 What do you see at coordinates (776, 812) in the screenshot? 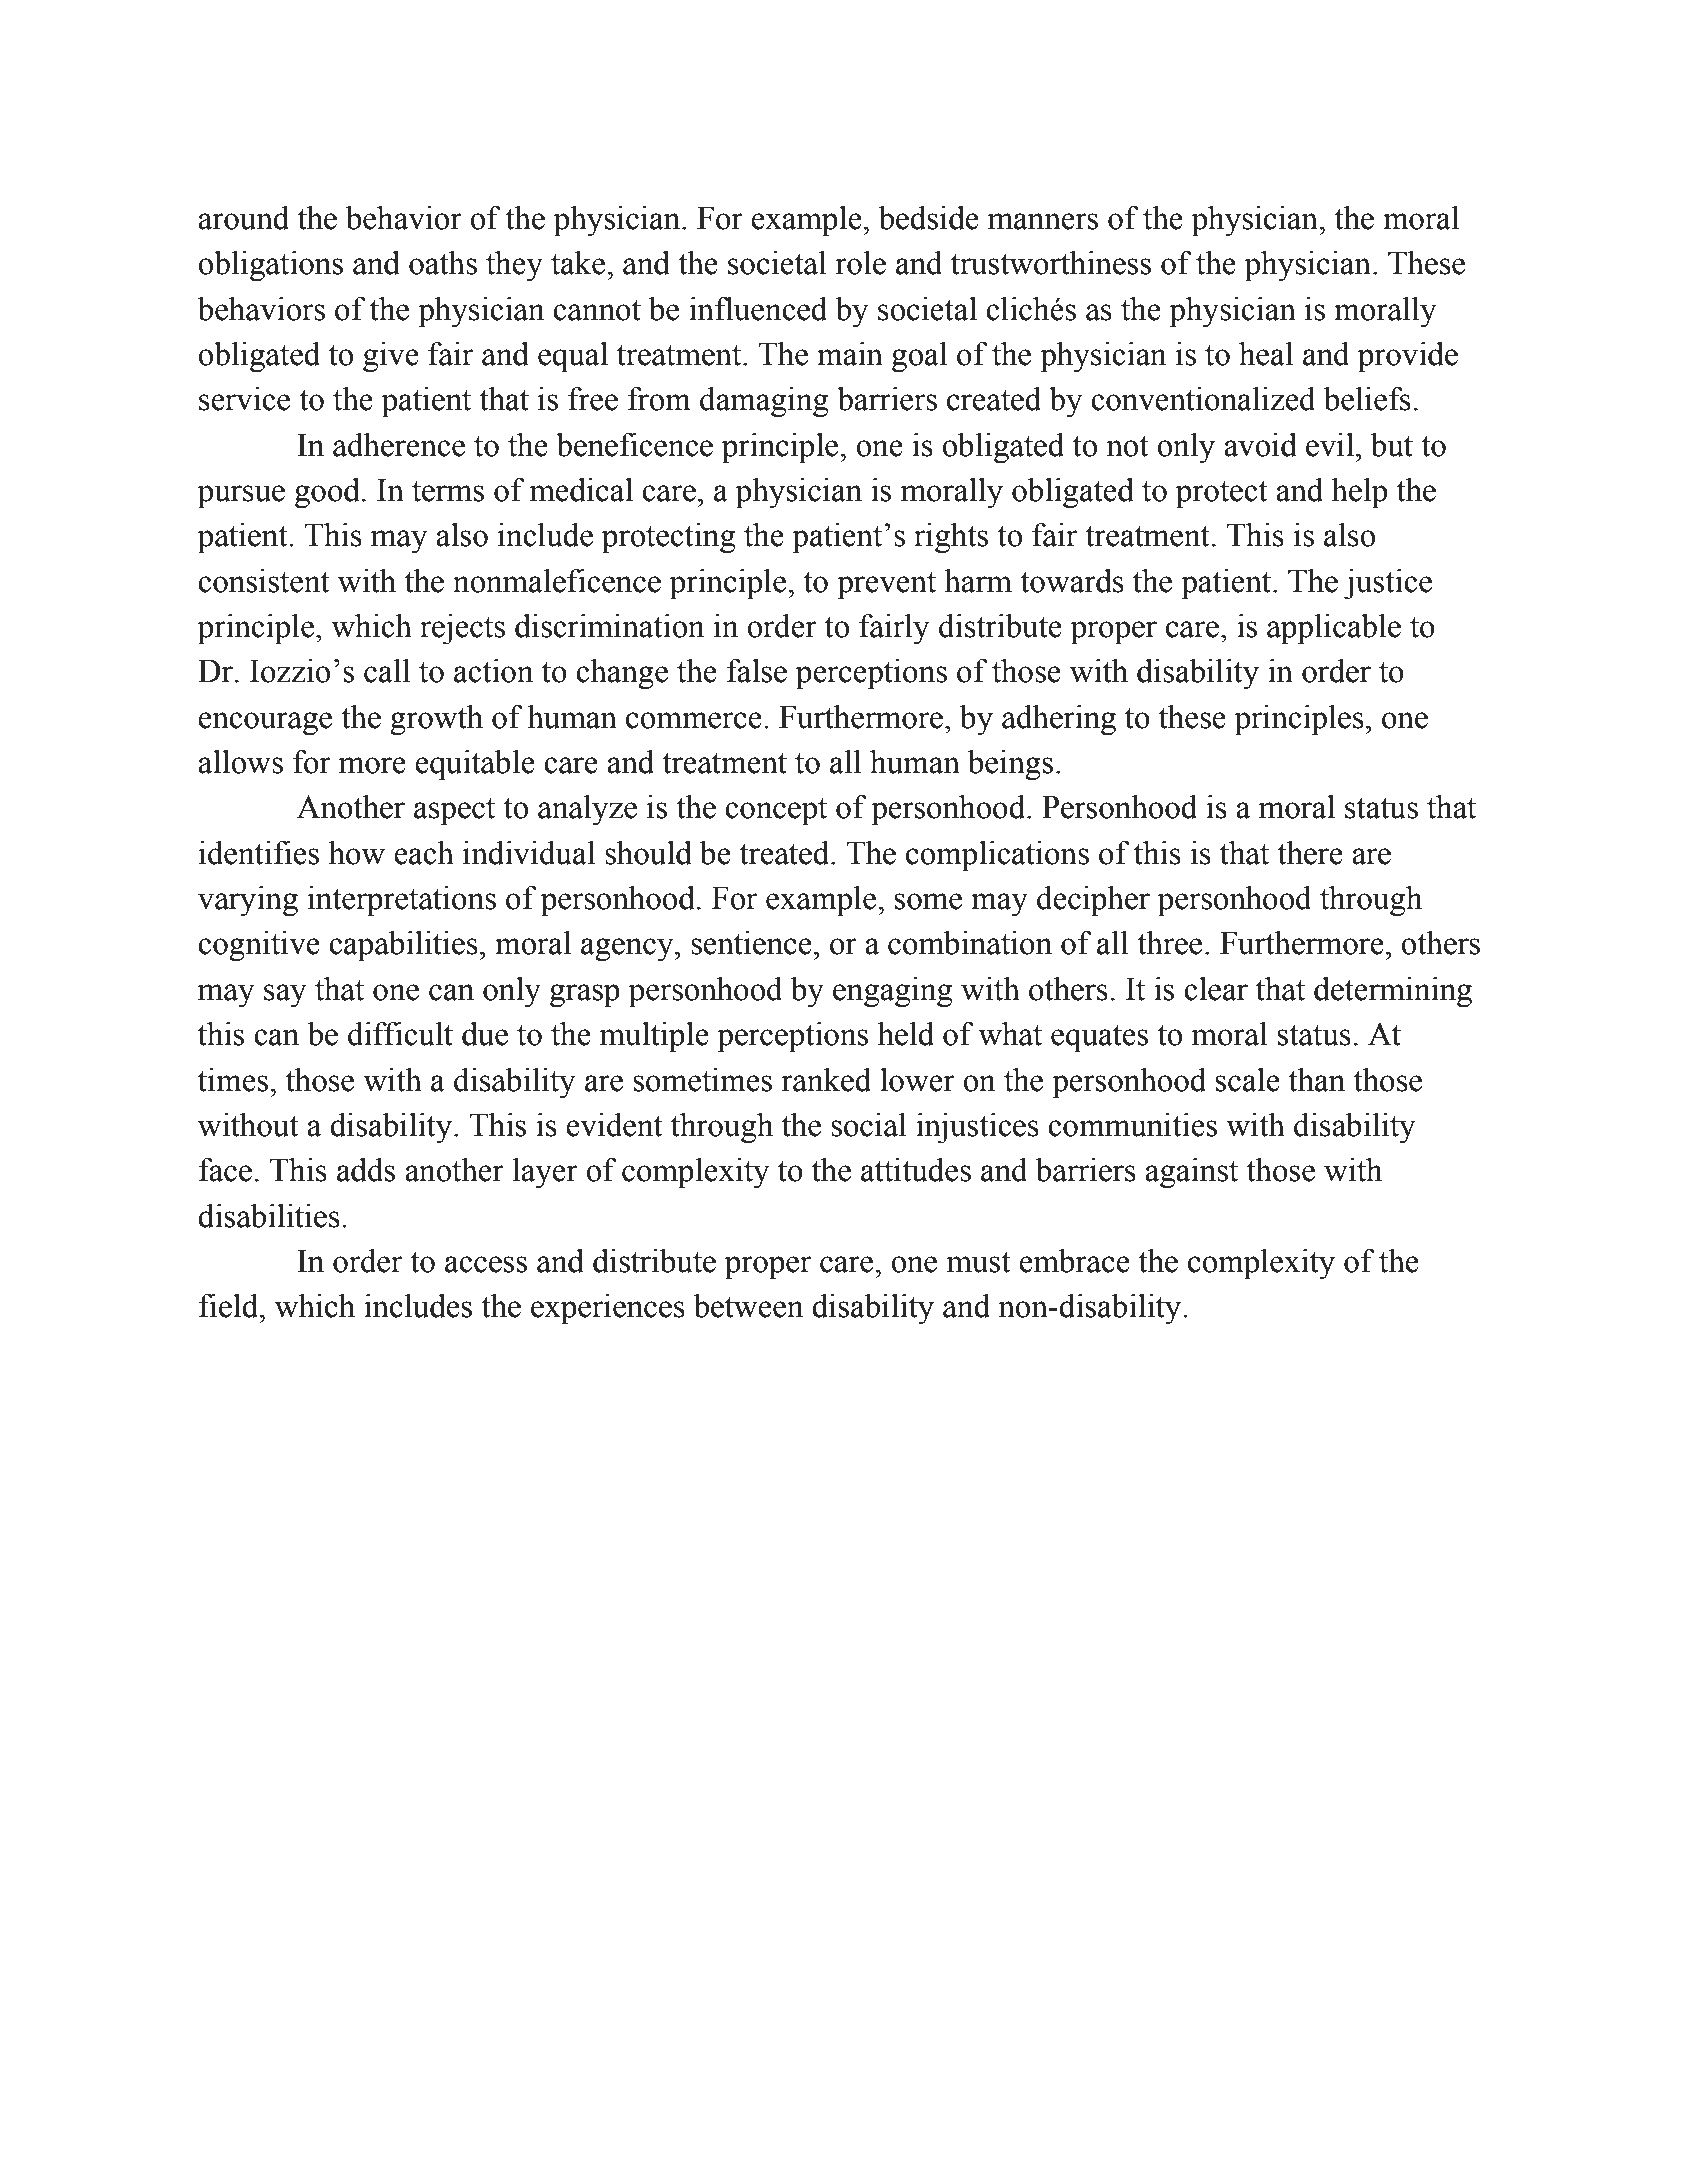
I see `concept` at bounding box center [776, 812].
